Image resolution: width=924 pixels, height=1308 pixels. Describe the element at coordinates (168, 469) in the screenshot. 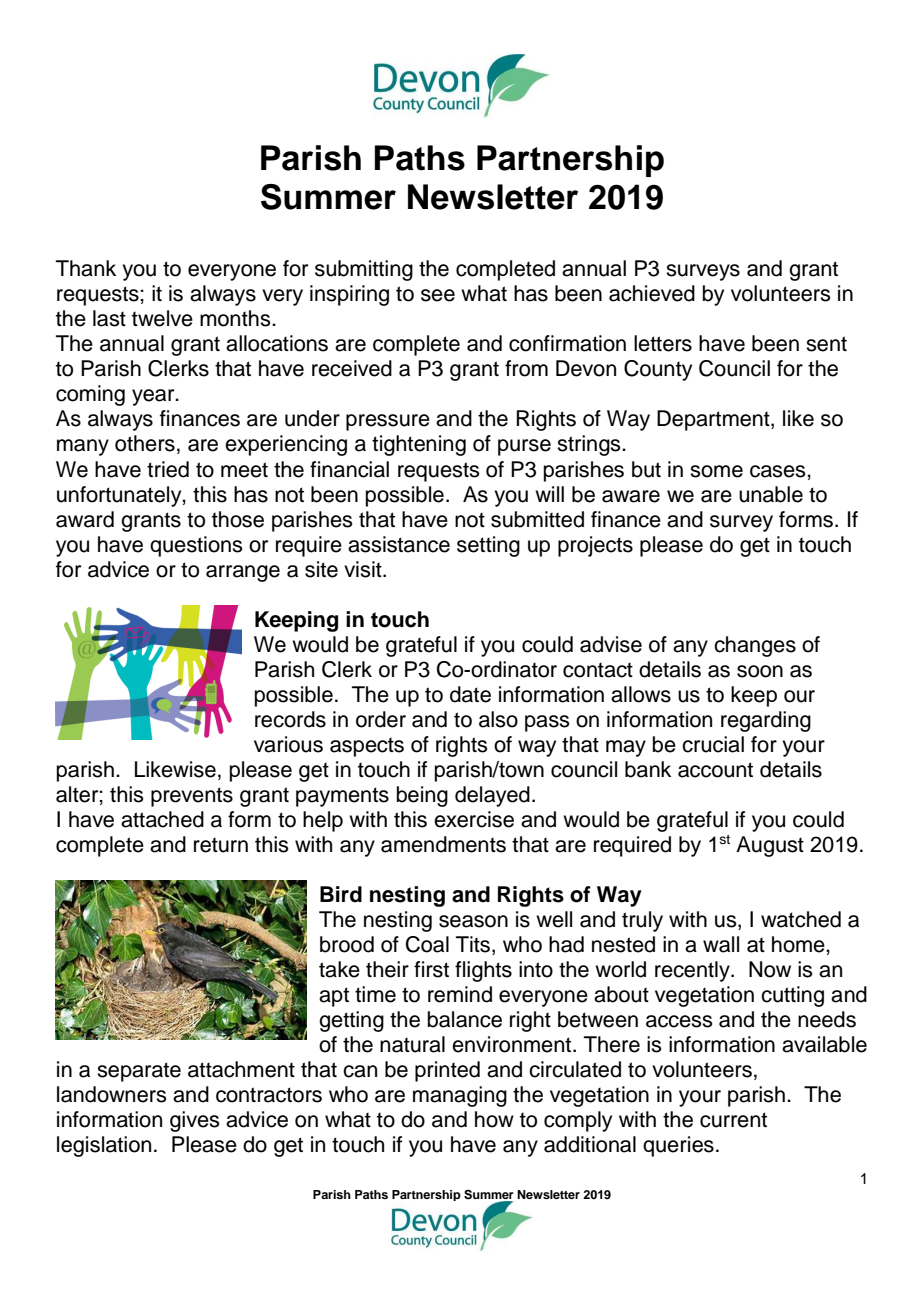

I see `tried` at that location.
